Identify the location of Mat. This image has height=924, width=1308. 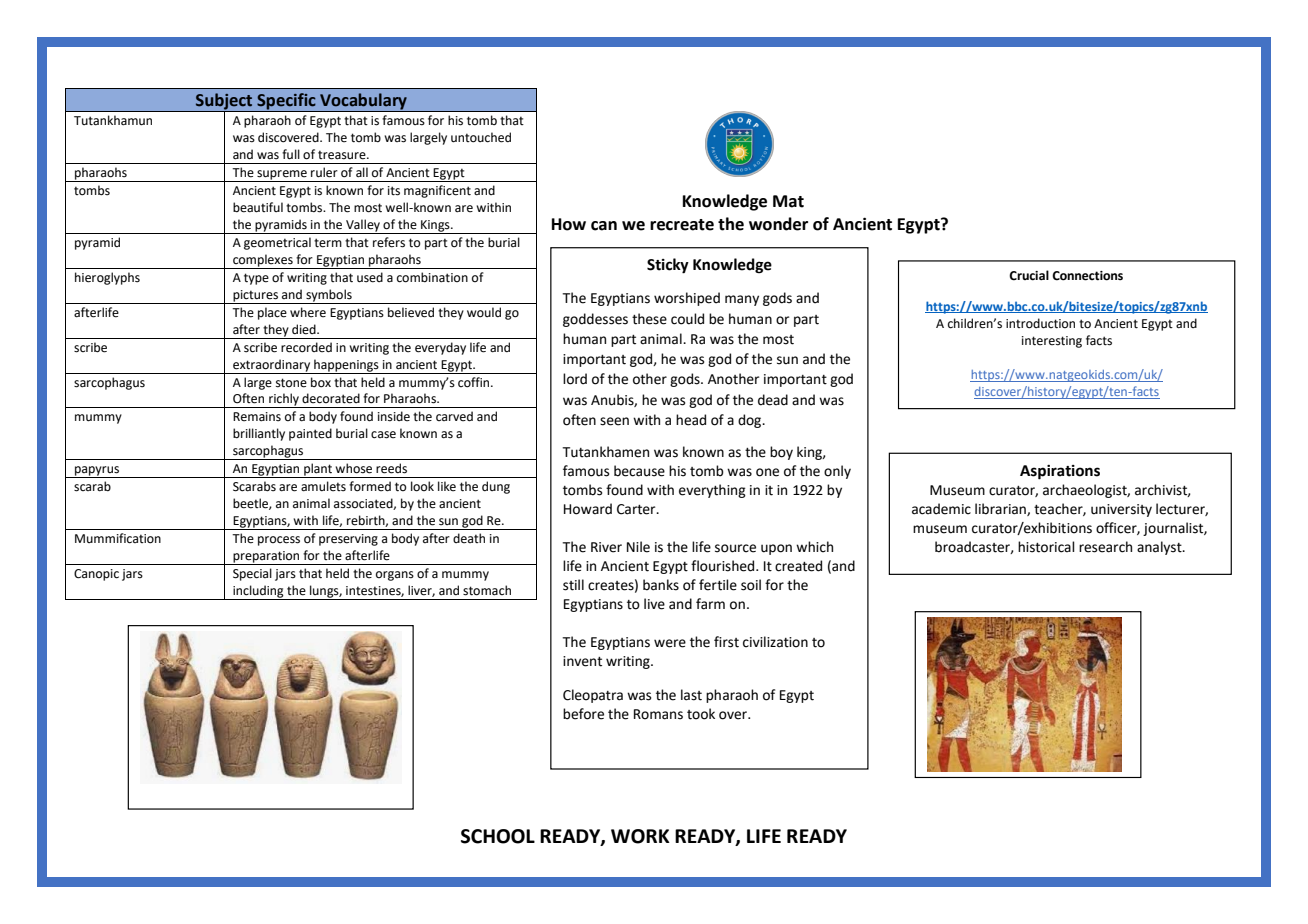
(788, 201).
